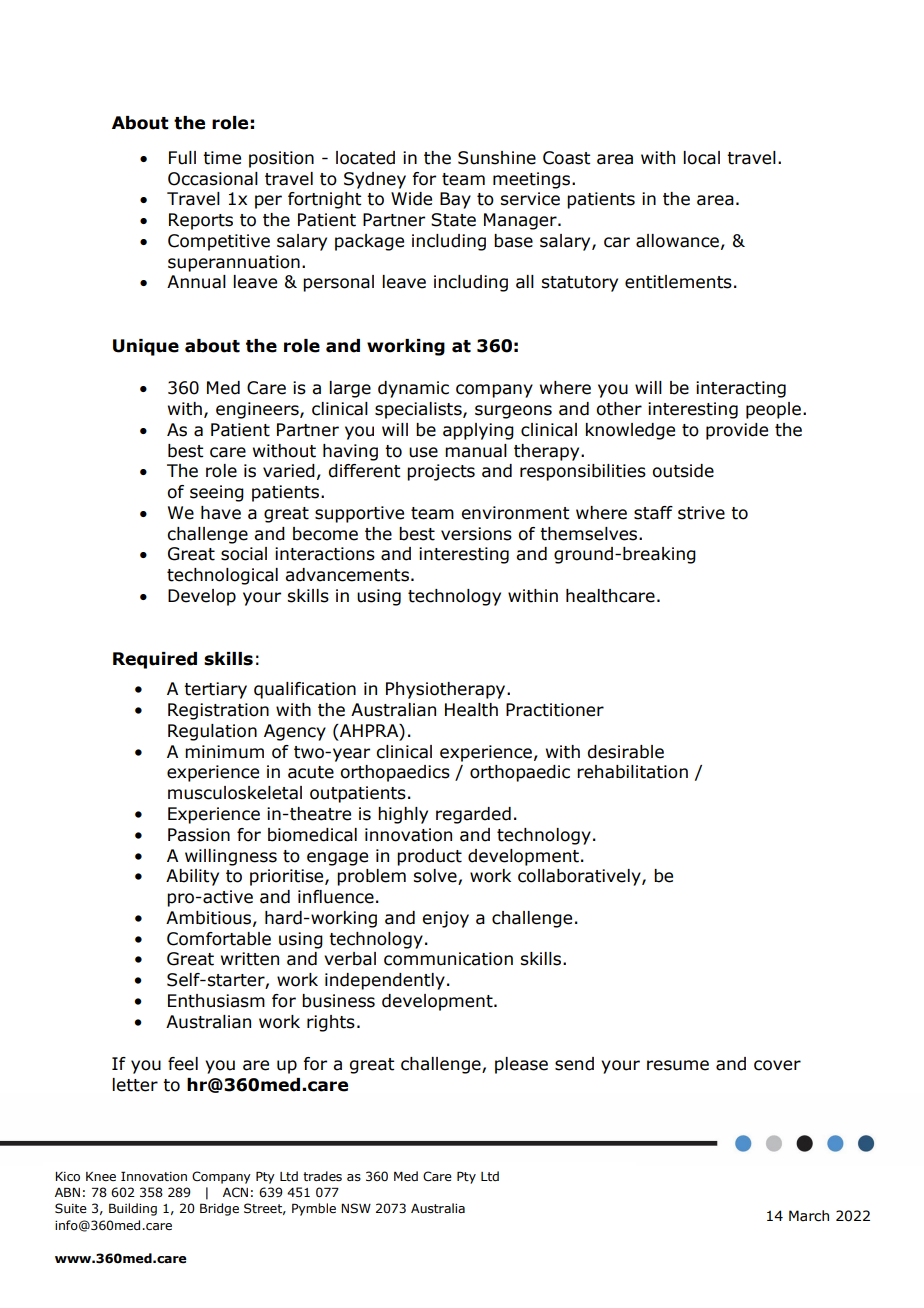 Image resolution: width=924 pixels, height=1308 pixels. What do you see at coordinates (455, 200) in the screenshot?
I see `Bay` at bounding box center [455, 200].
